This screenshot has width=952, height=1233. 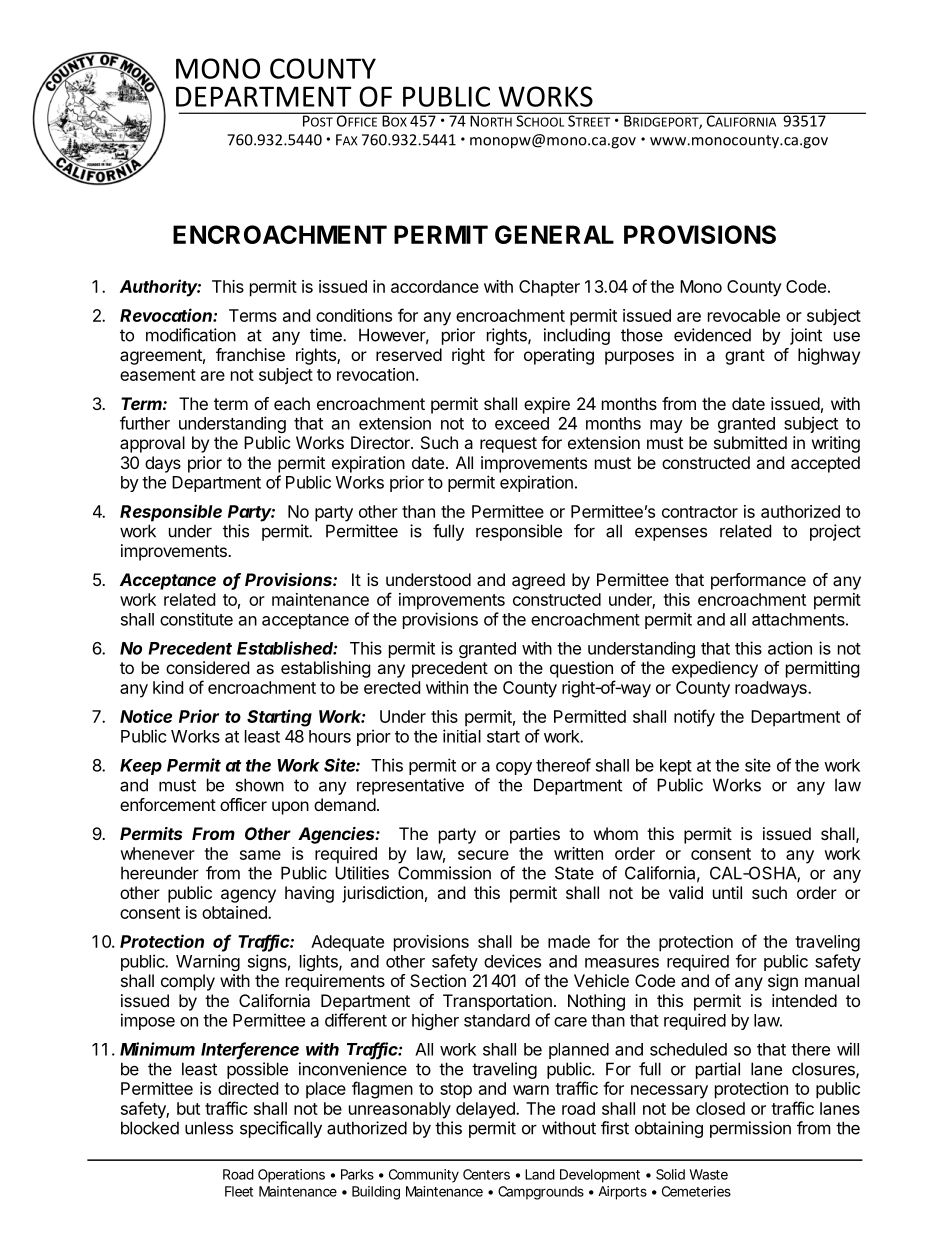 I want to click on constitute, so click(x=196, y=619).
